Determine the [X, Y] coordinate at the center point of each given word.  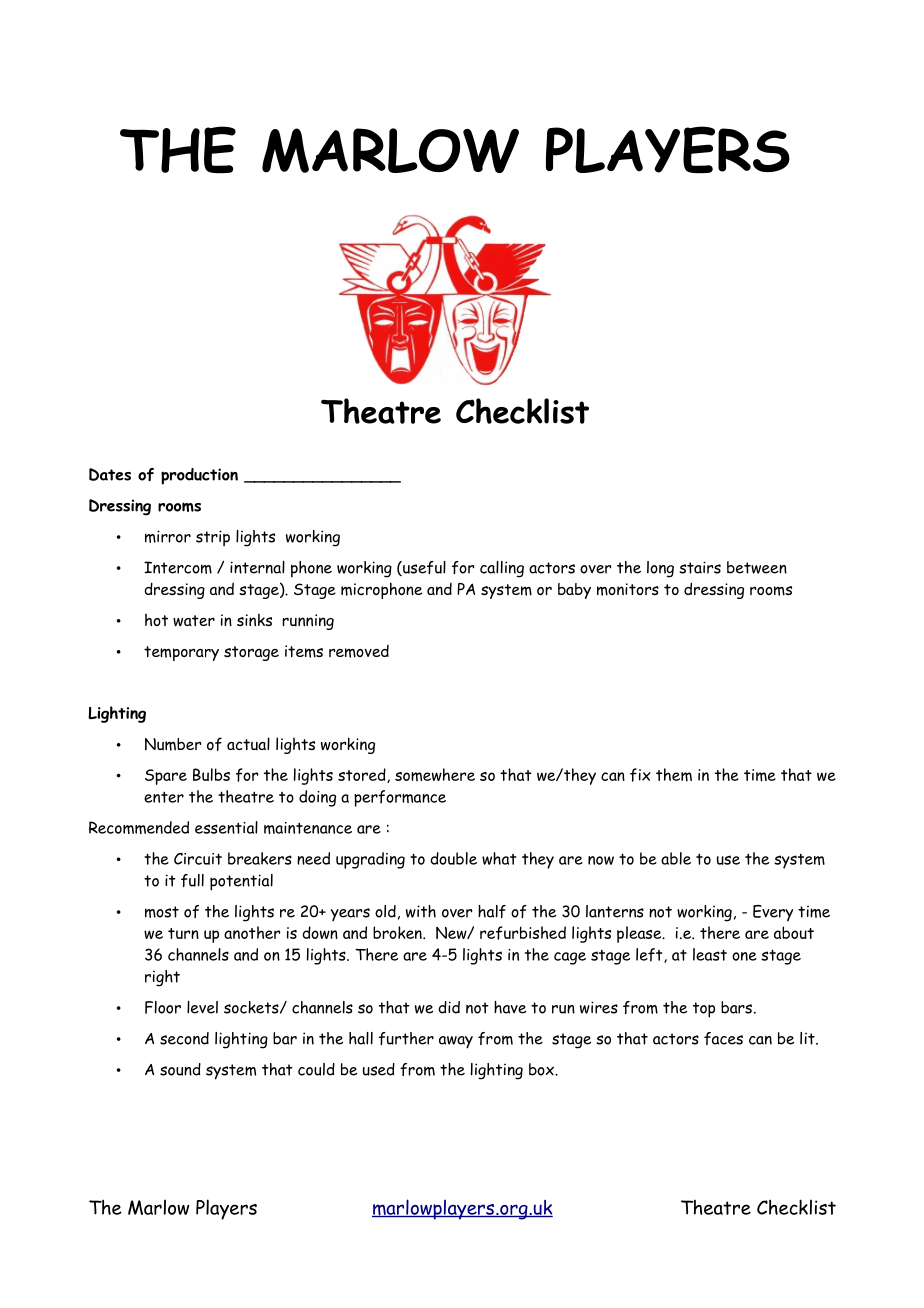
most [162, 912]
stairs [700, 567]
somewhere [435, 775]
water [194, 621]
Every [773, 913]
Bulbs [211, 774]
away [456, 1042]
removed [359, 651]
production [199, 476]
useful [423, 568]
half [492, 911]
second [184, 1038]
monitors [628, 589]
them [674, 775]
